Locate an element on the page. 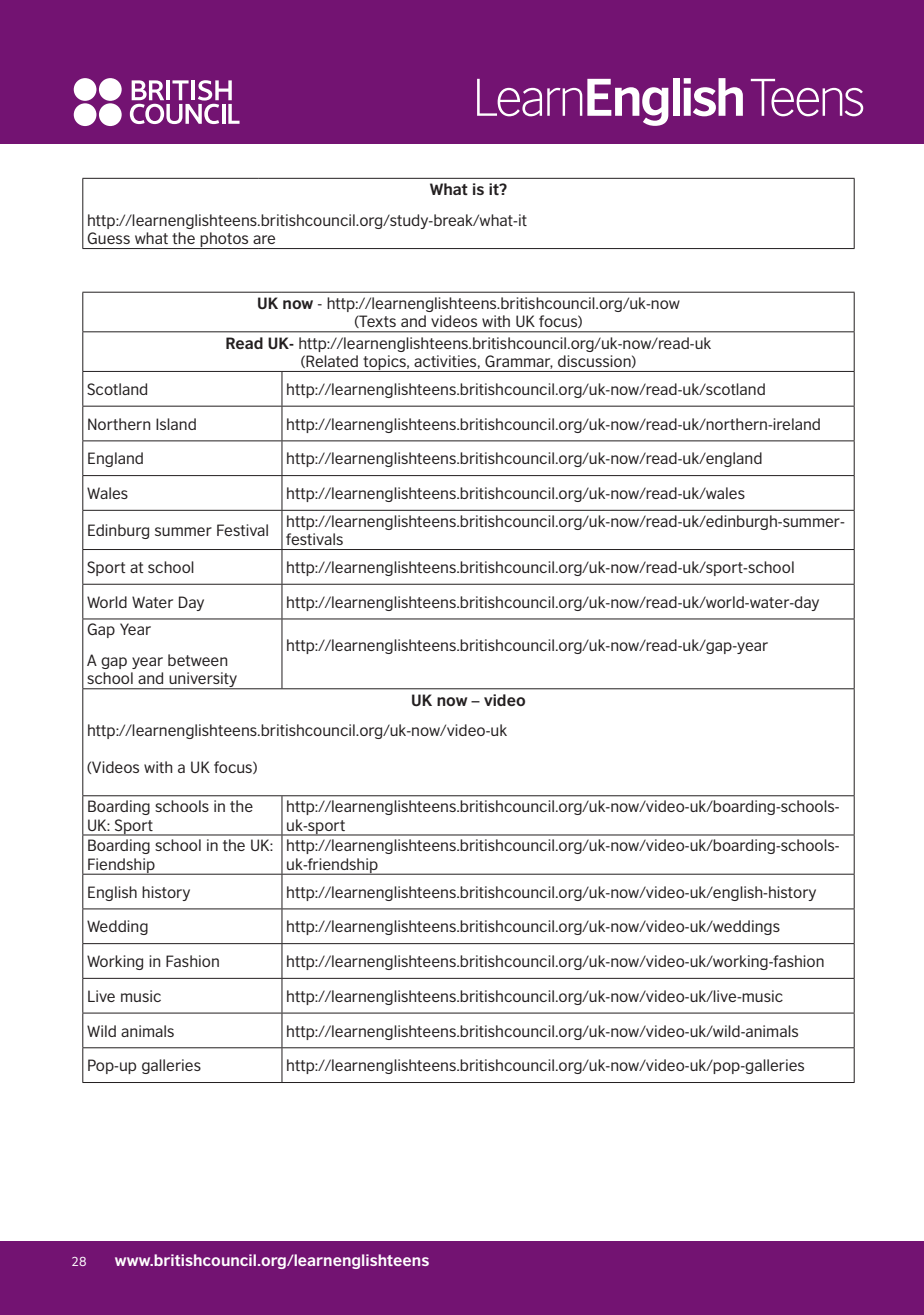 Image resolution: width=924 pixels, height=1315 pixels. between is located at coordinates (198, 660).
